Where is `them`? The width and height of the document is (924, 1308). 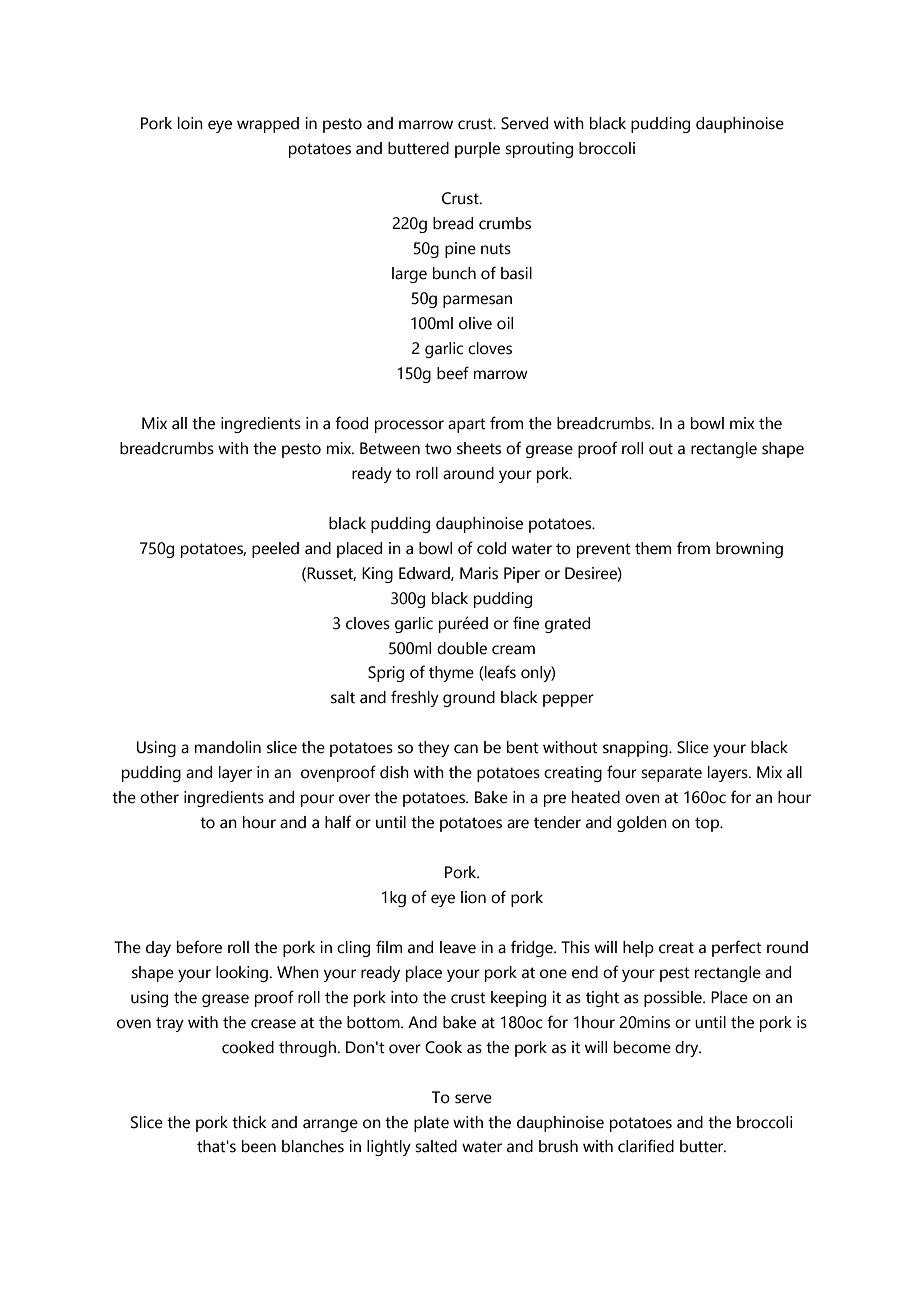
them is located at coordinates (653, 548).
